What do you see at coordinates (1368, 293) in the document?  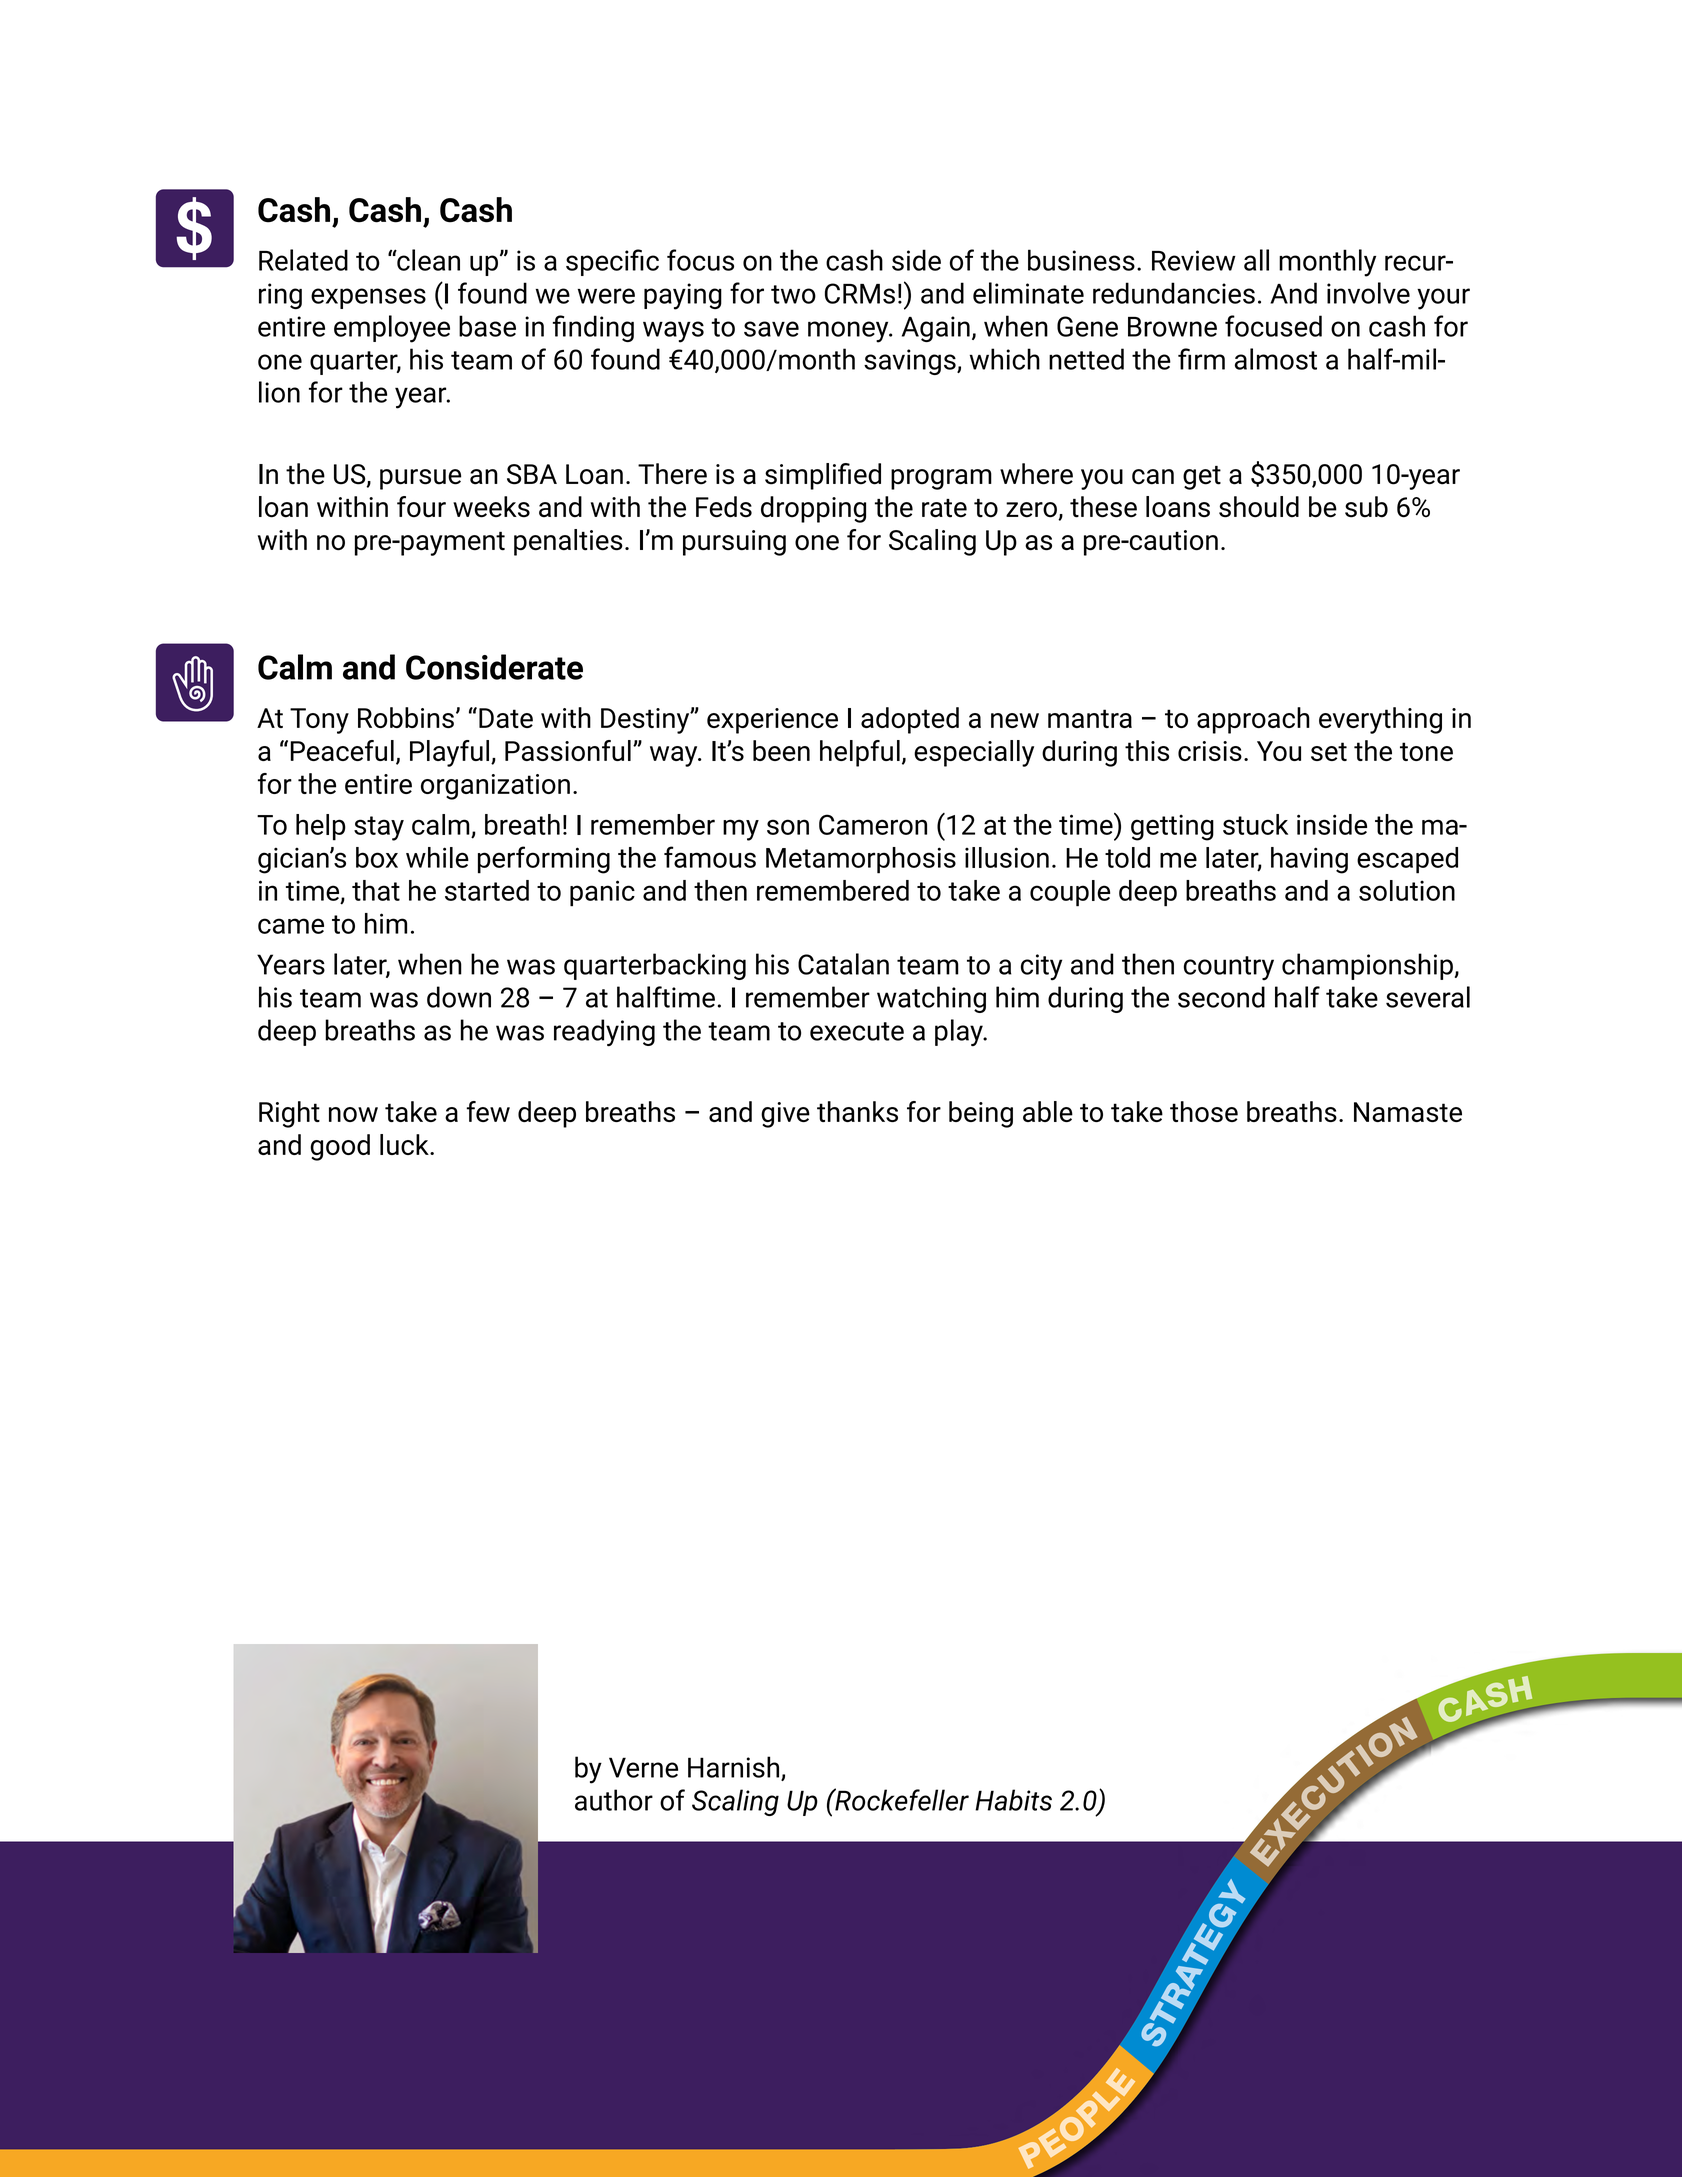 I see `involve` at bounding box center [1368, 293].
